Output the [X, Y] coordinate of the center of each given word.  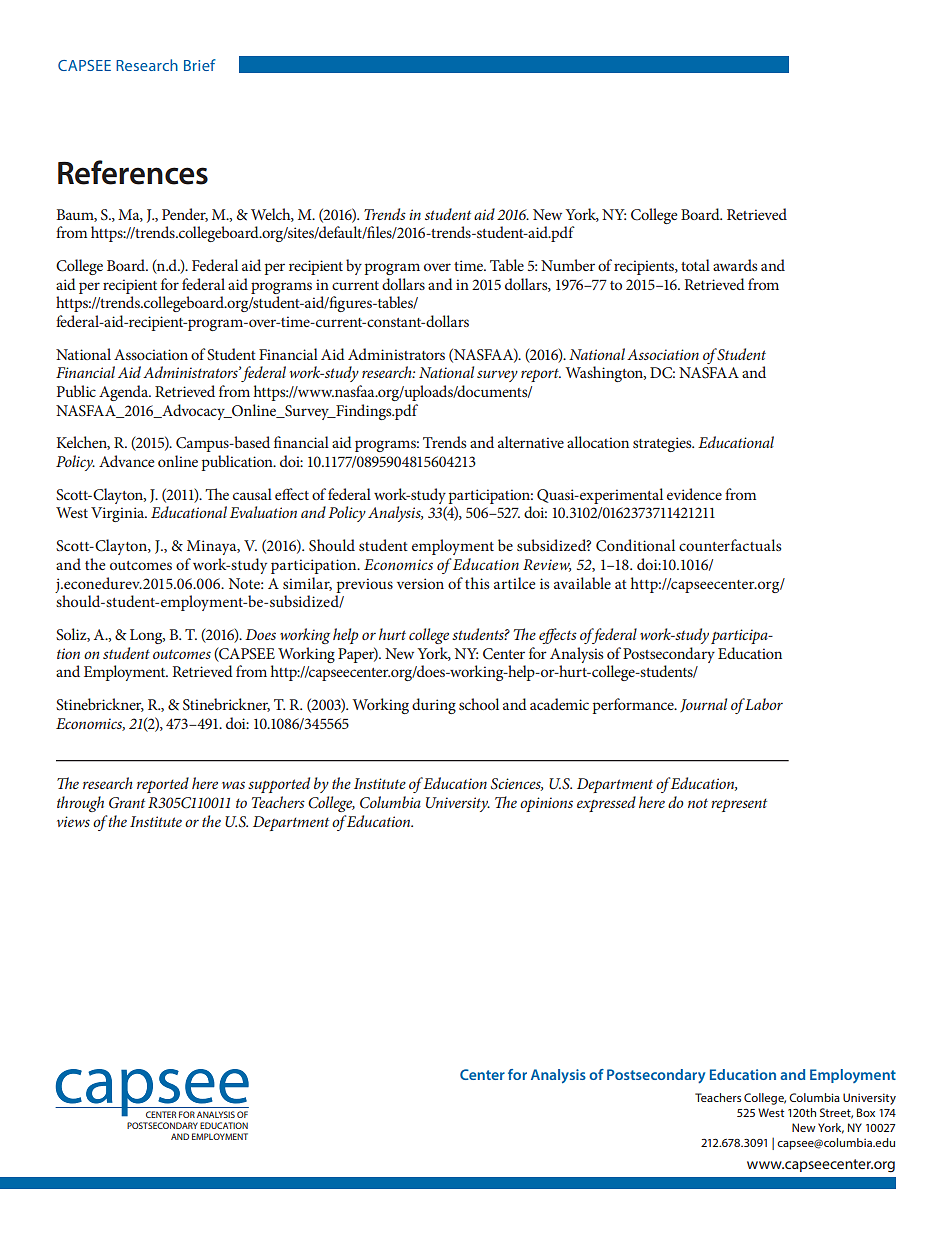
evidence [694, 494]
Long [147, 636]
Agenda [125, 393]
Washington [605, 374]
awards [735, 265]
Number [568, 265]
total [695, 265]
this [477, 583]
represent [739, 805]
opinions [546, 804]
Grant [127, 803]
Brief [200, 65]
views [73, 821]
